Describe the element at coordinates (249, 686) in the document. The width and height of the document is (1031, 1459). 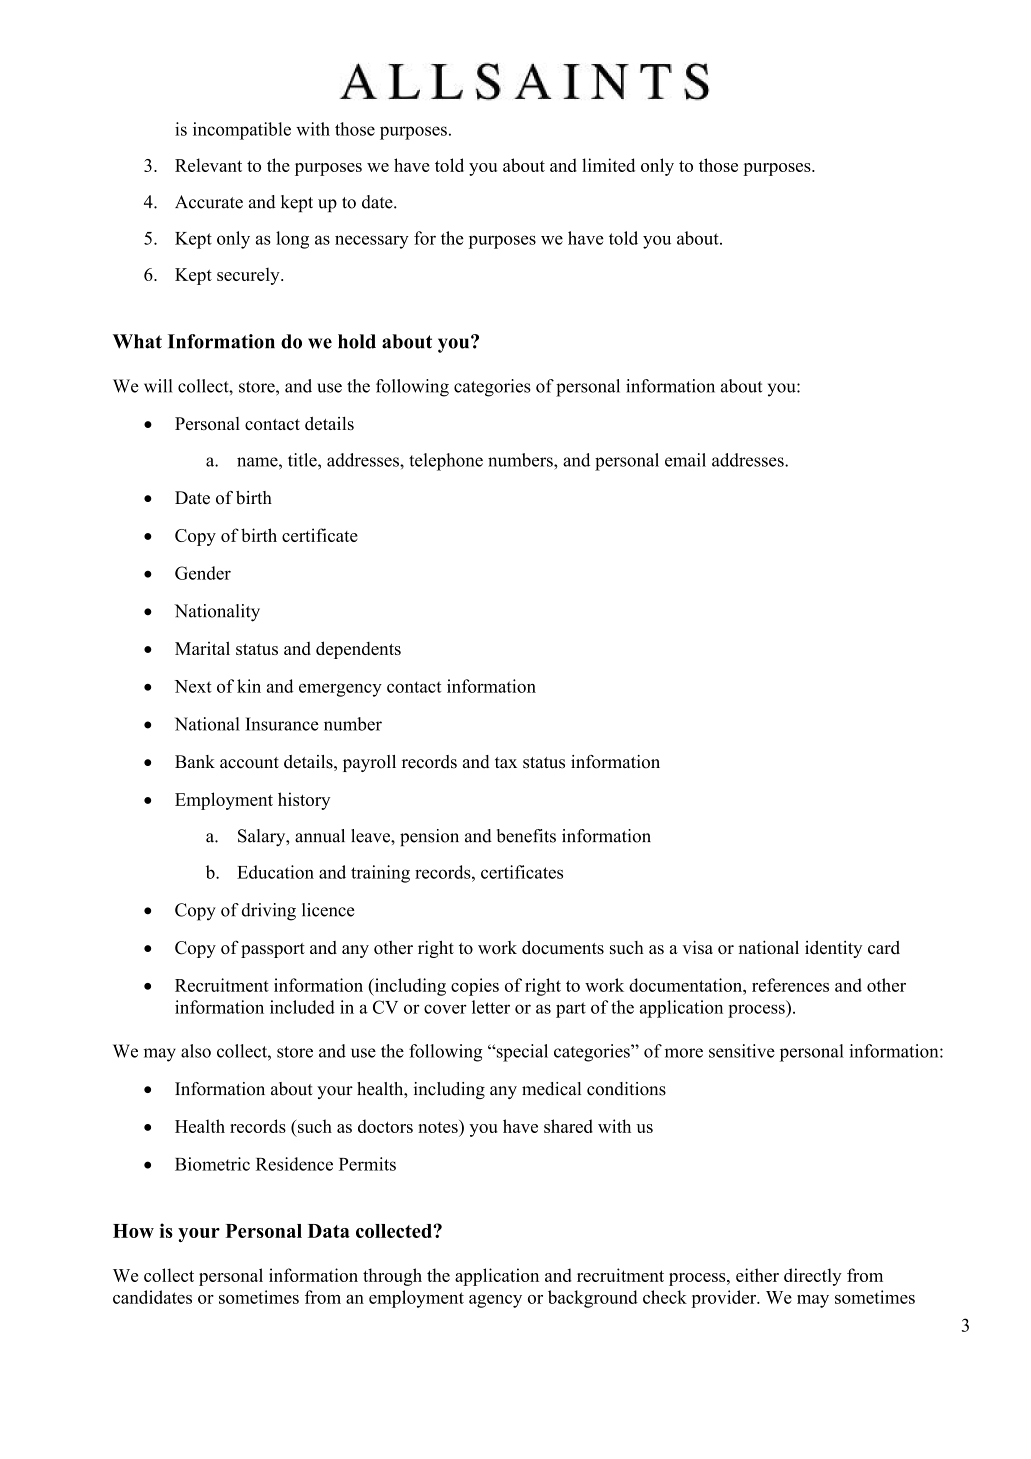
I see `kin` at that location.
